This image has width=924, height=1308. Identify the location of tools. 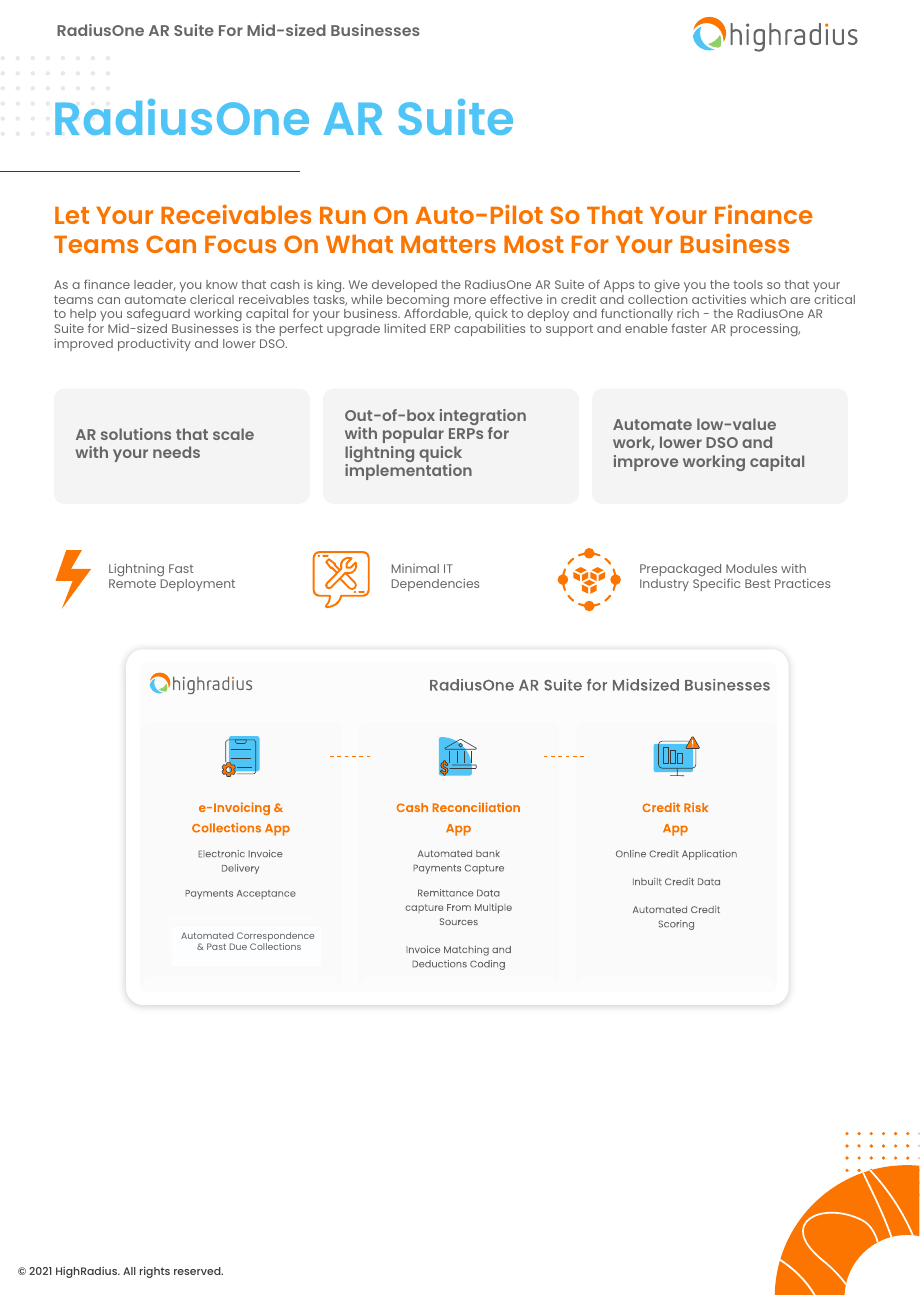
(748, 284).
